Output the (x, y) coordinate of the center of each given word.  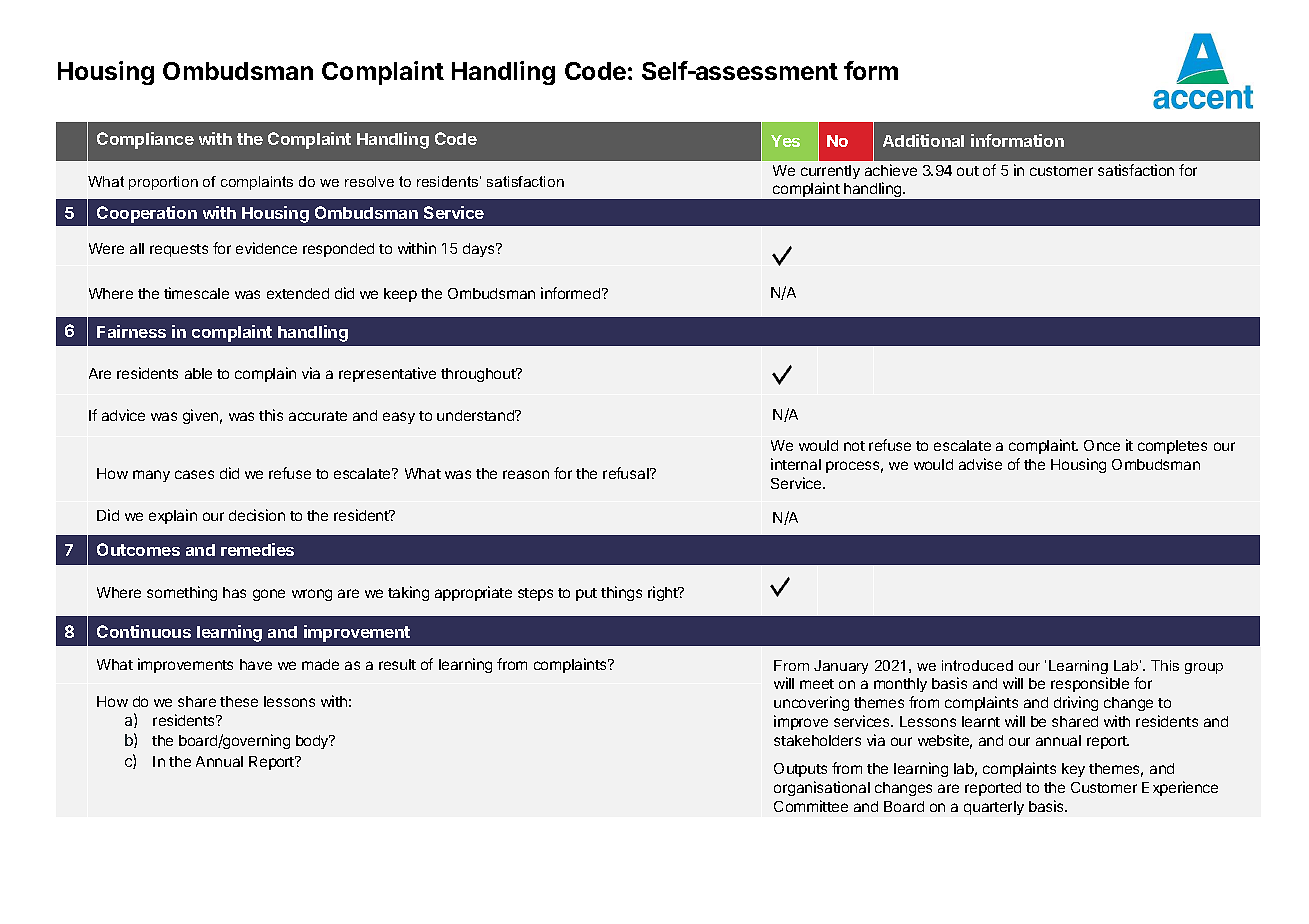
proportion (163, 183)
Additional (923, 140)
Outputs (800, 770)
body (313, 742)
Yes (785, 141)
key (1073, 770)
